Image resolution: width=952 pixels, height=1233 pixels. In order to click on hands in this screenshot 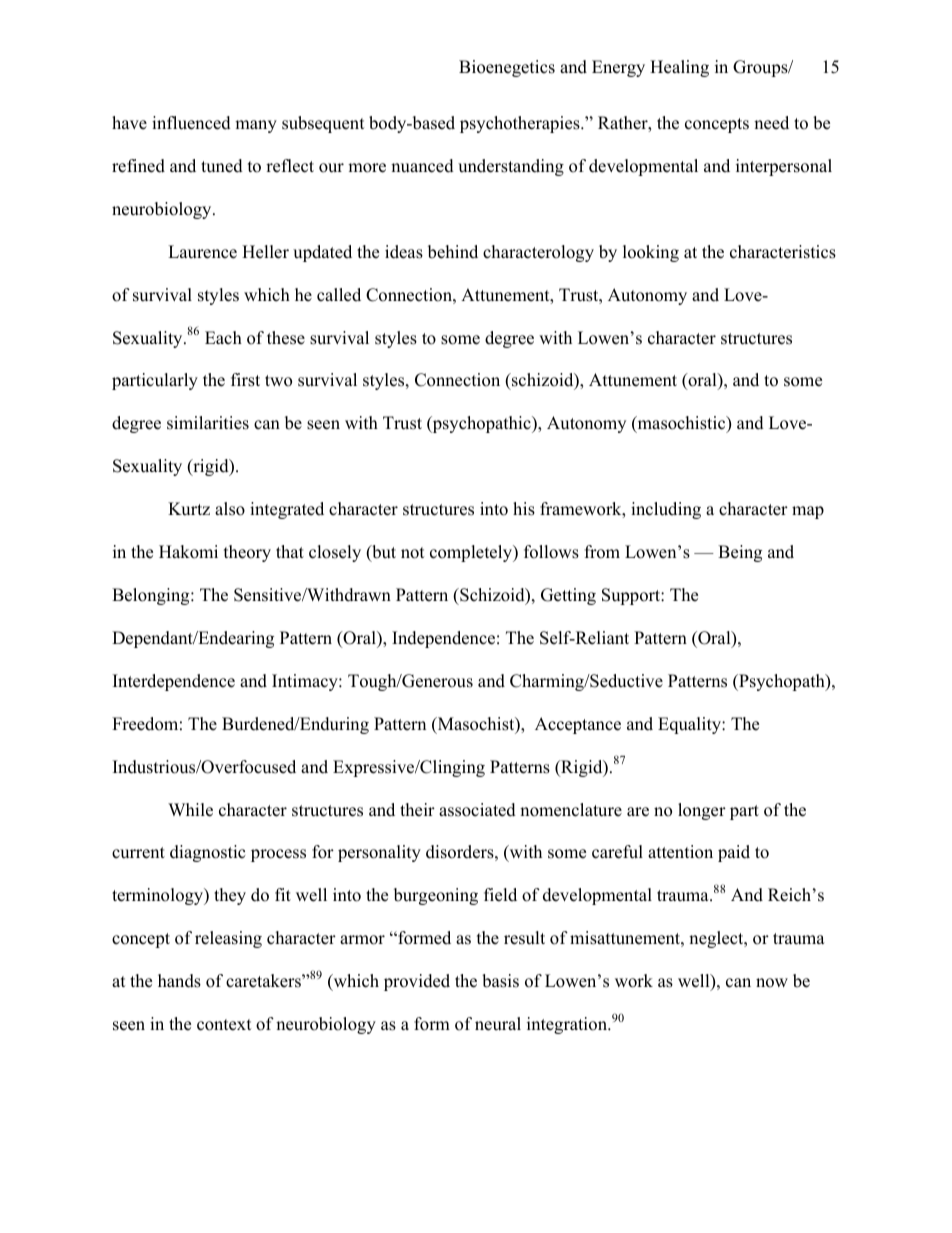, I will do `click(179, 981)`.
